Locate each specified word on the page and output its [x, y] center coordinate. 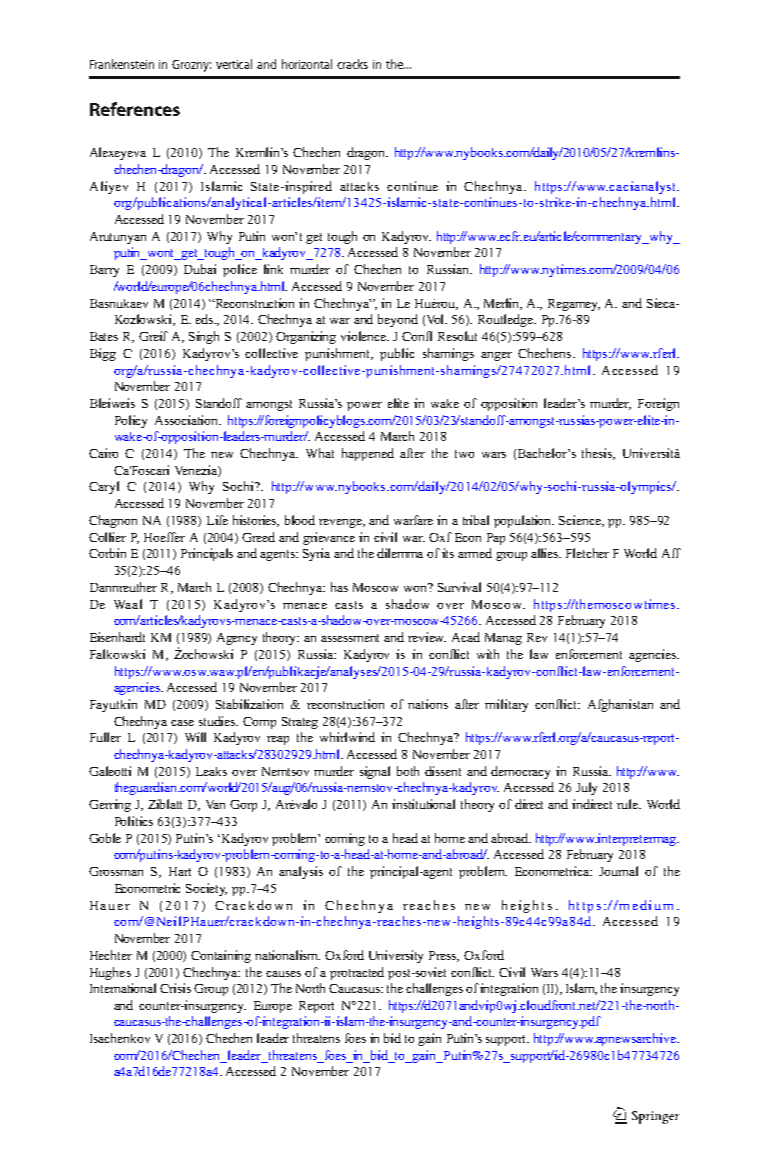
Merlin [503, 304]
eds [205, 319]
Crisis [175, 988]
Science [581, 521]
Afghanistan [620, 705]
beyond [398, 320]
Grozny [191, 66]
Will [195, 737]
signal [375, 772]
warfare [413, 520]
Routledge [507, 320]
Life [217, 520]
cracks [352, 64]
